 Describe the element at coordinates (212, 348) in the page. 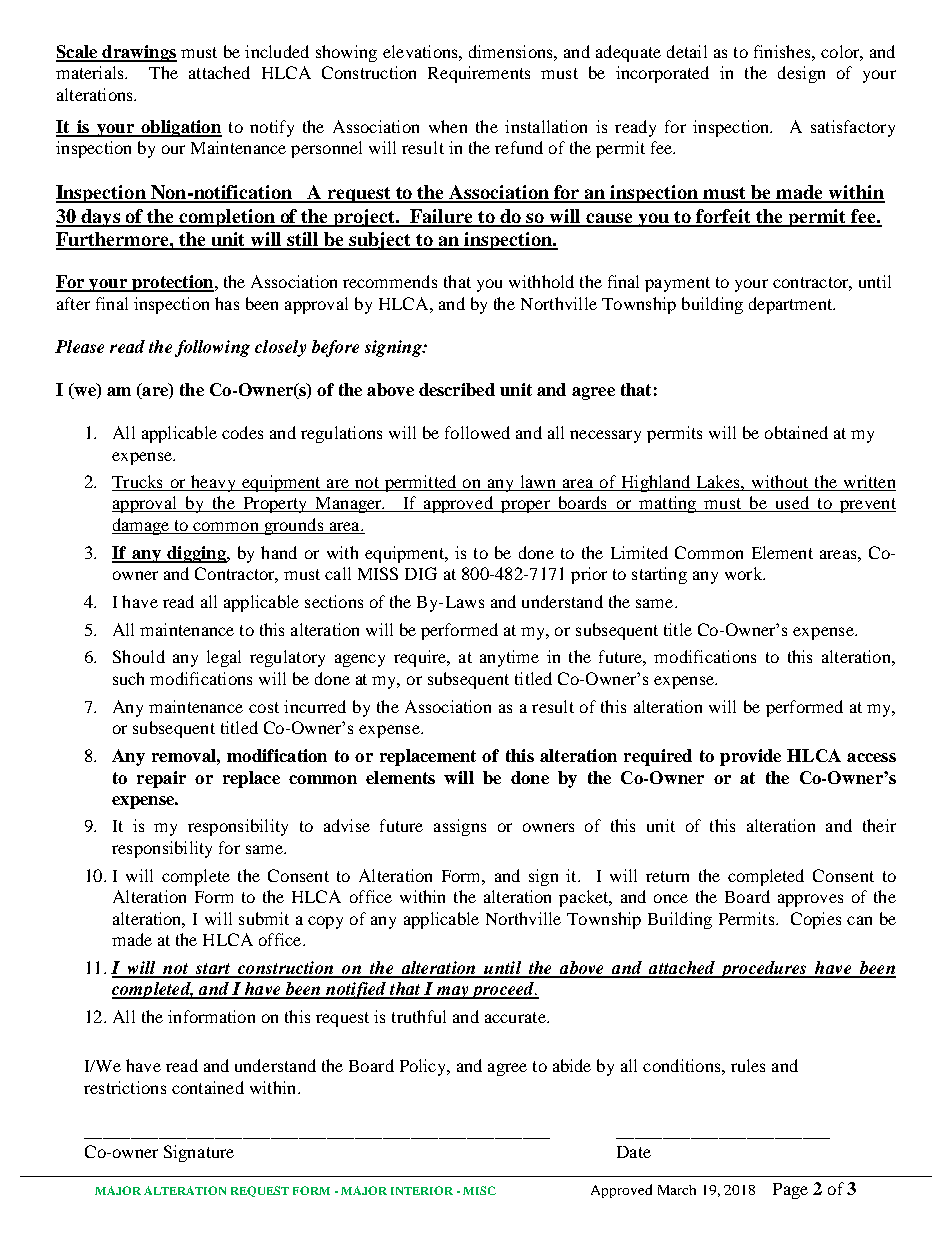

I see `following` at that location.
